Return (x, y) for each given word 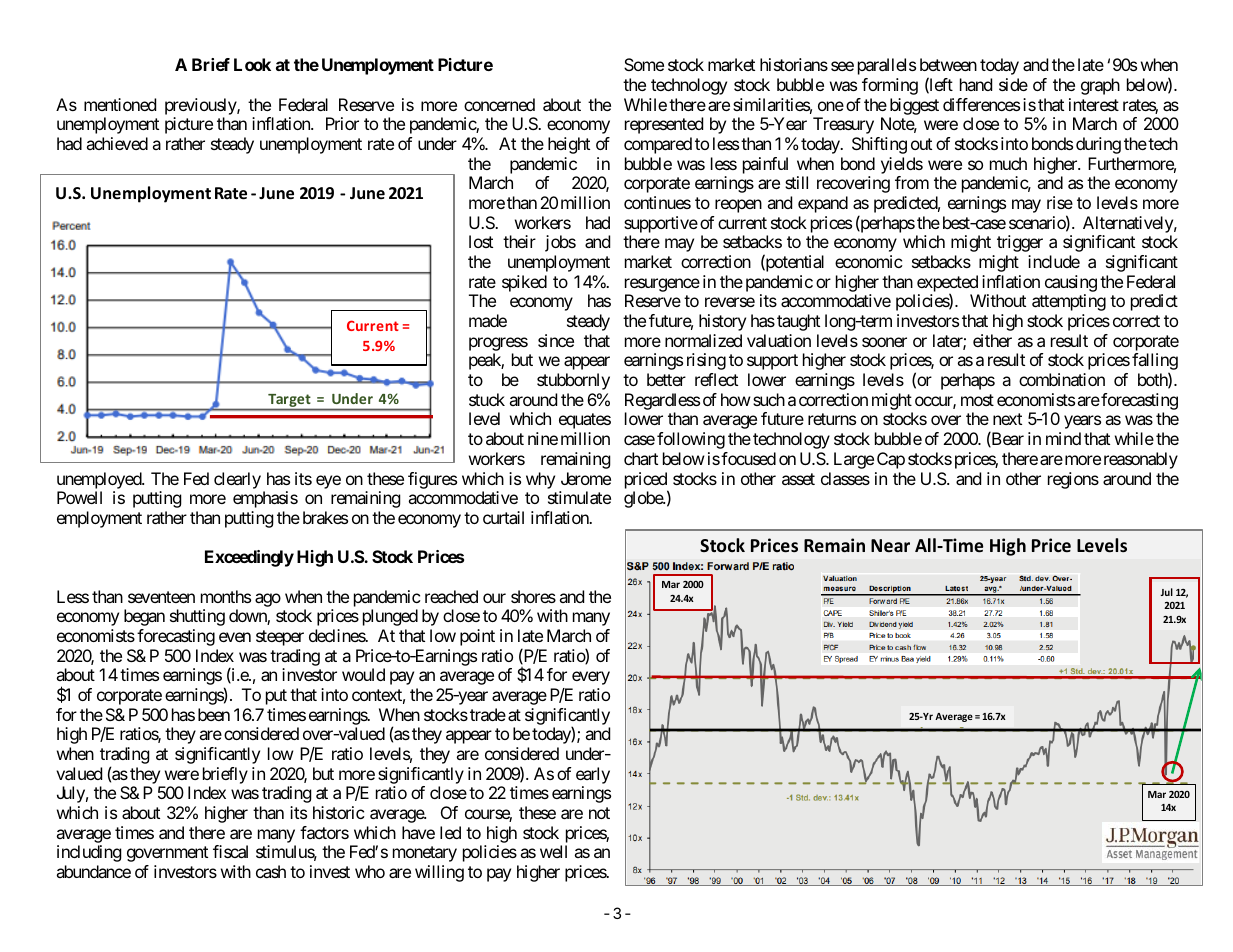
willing (439, 873)
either (992, 340)
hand (976, 84)
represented (664, 125)
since (556, 340)
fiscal (230, 851)
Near (890, 545)
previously (201, 106)
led (450, 832)
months (226, 596)
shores (533, 596)
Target (289, 402)
